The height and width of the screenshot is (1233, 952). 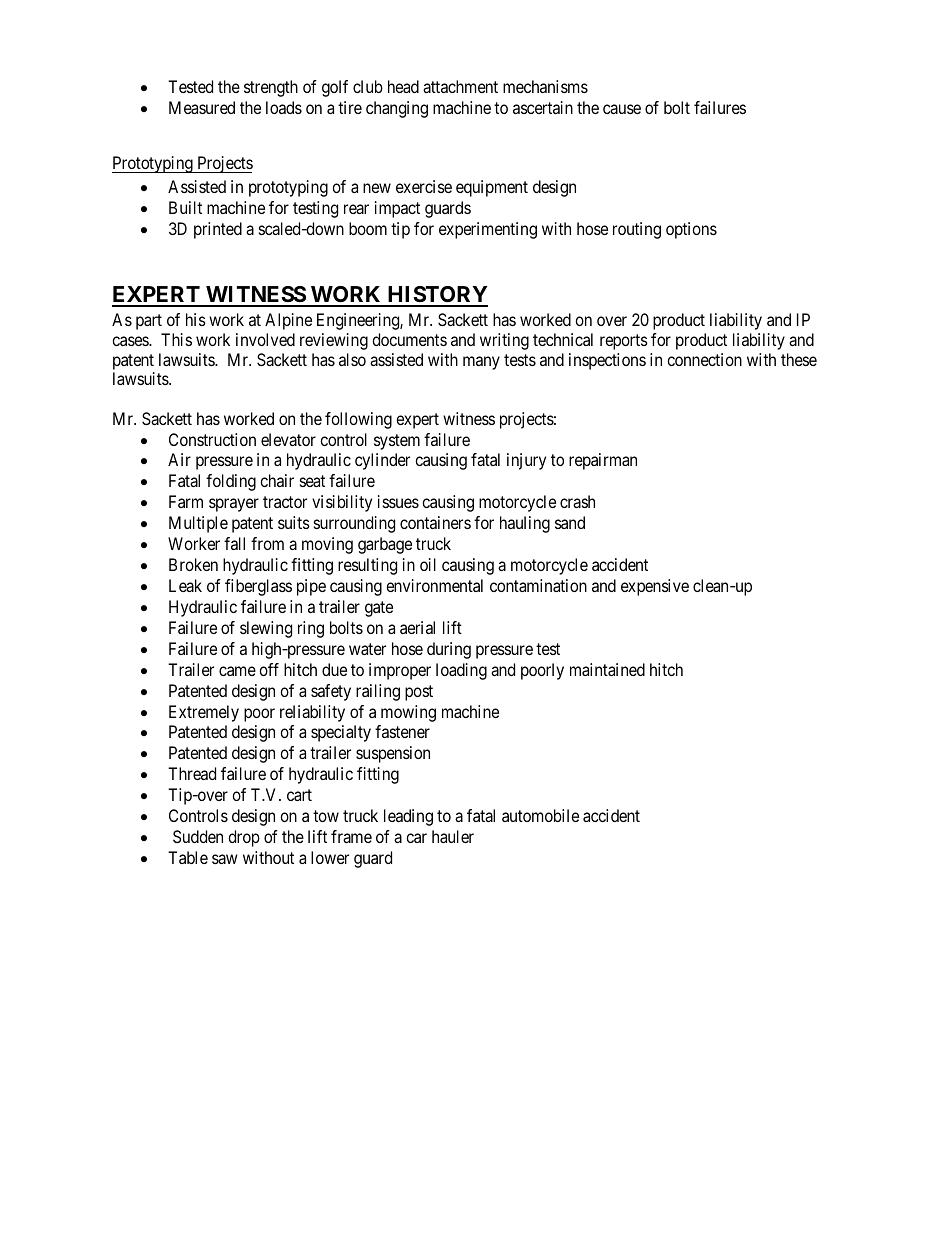 I want to click on experimenting, so click(x=488, y=230).
